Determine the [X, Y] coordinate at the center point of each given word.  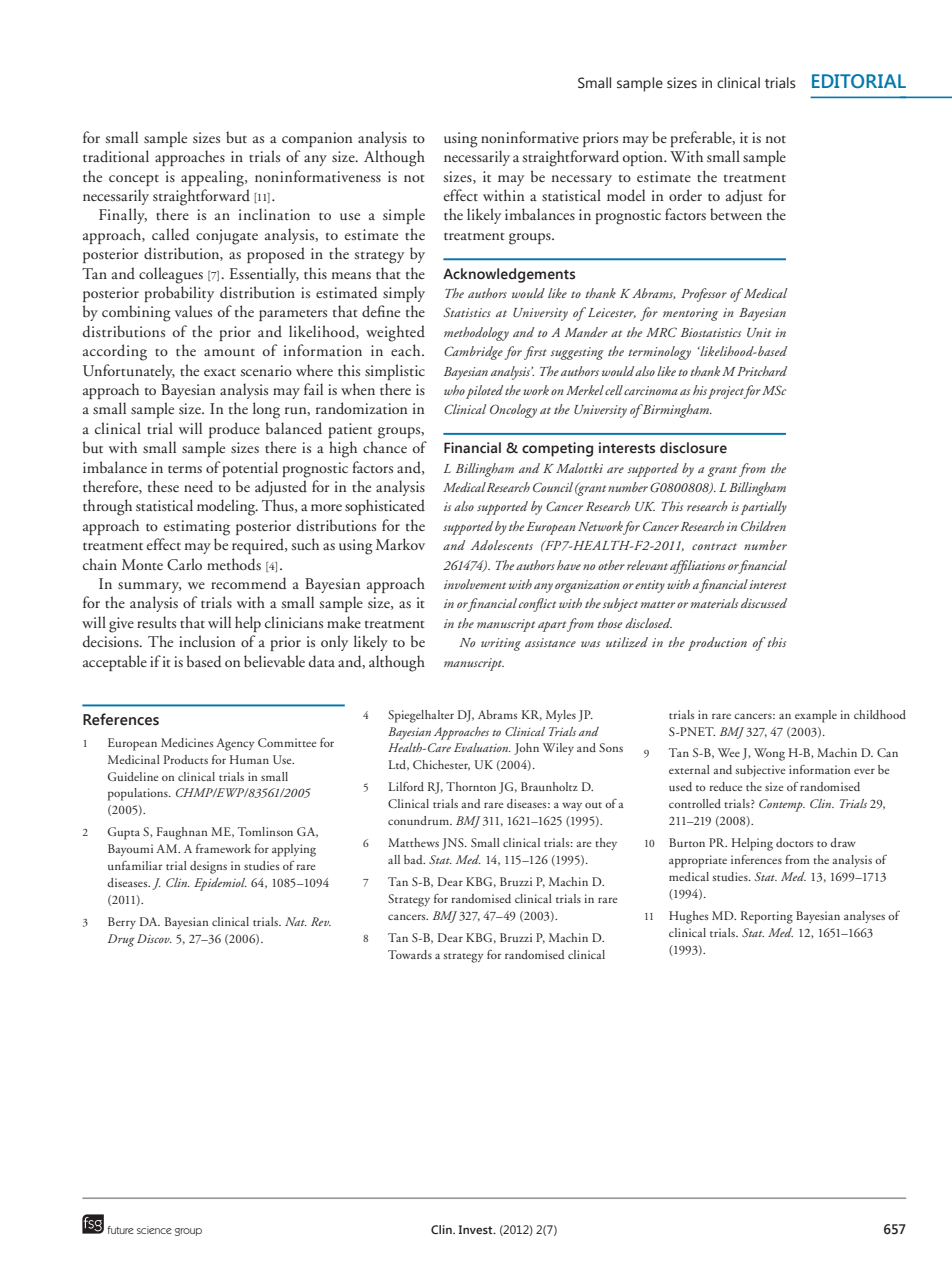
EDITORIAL [859, 81]
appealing [213, 178]
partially [764, 508]
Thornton [471, 786]
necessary [582, 180]
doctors [794, 842]
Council [553, 487]
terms [185, 469]
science [154, 1230]
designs [208, 867]
